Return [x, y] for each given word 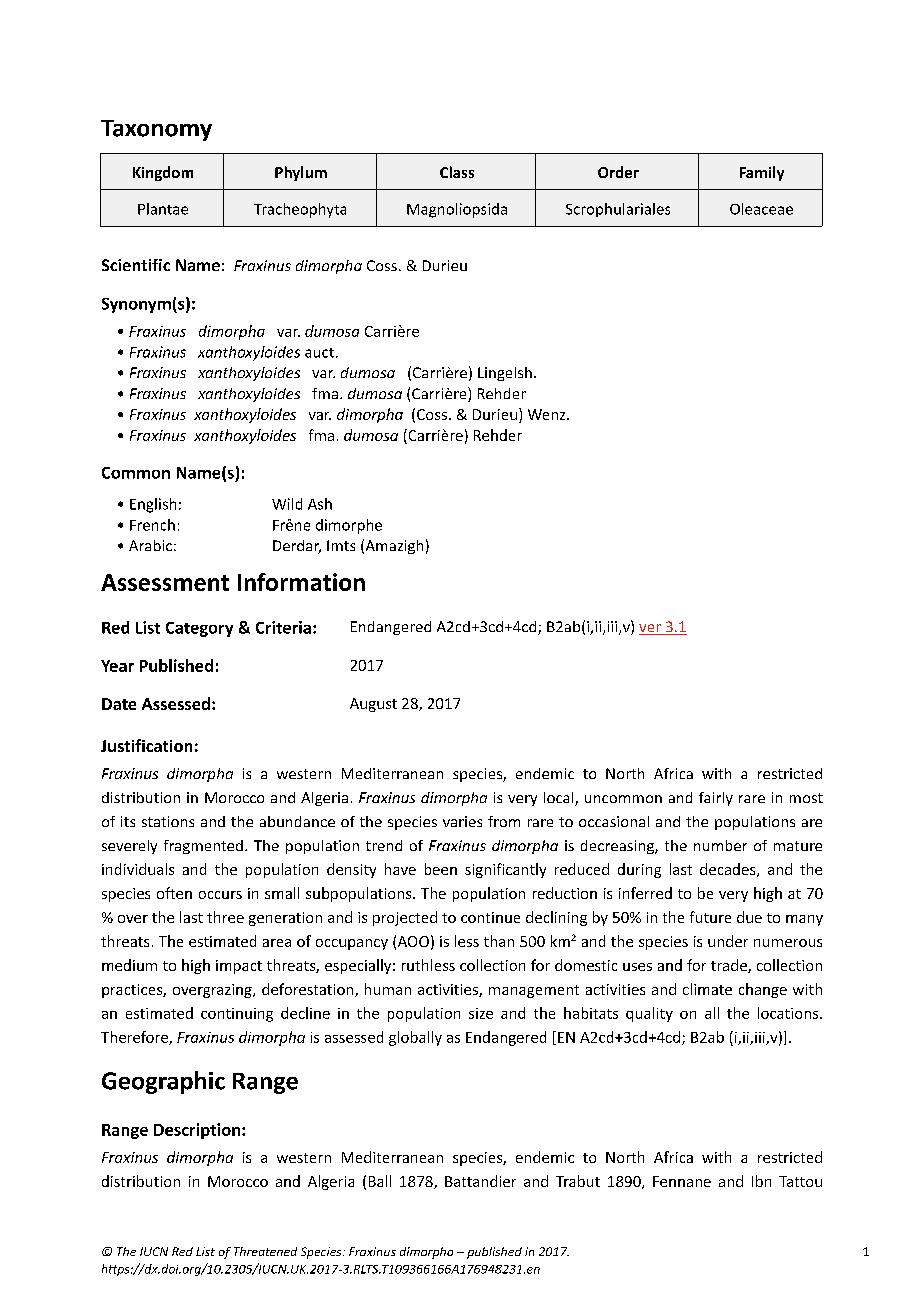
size [481, 1013]
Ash [320, 504]
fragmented [203, 847]
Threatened [265, 1251]
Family [762, 173]
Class [457, 172]
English [153, 505]
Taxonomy [156, 130]
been [441, 869]
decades [729, 870]
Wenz [548, 414]
